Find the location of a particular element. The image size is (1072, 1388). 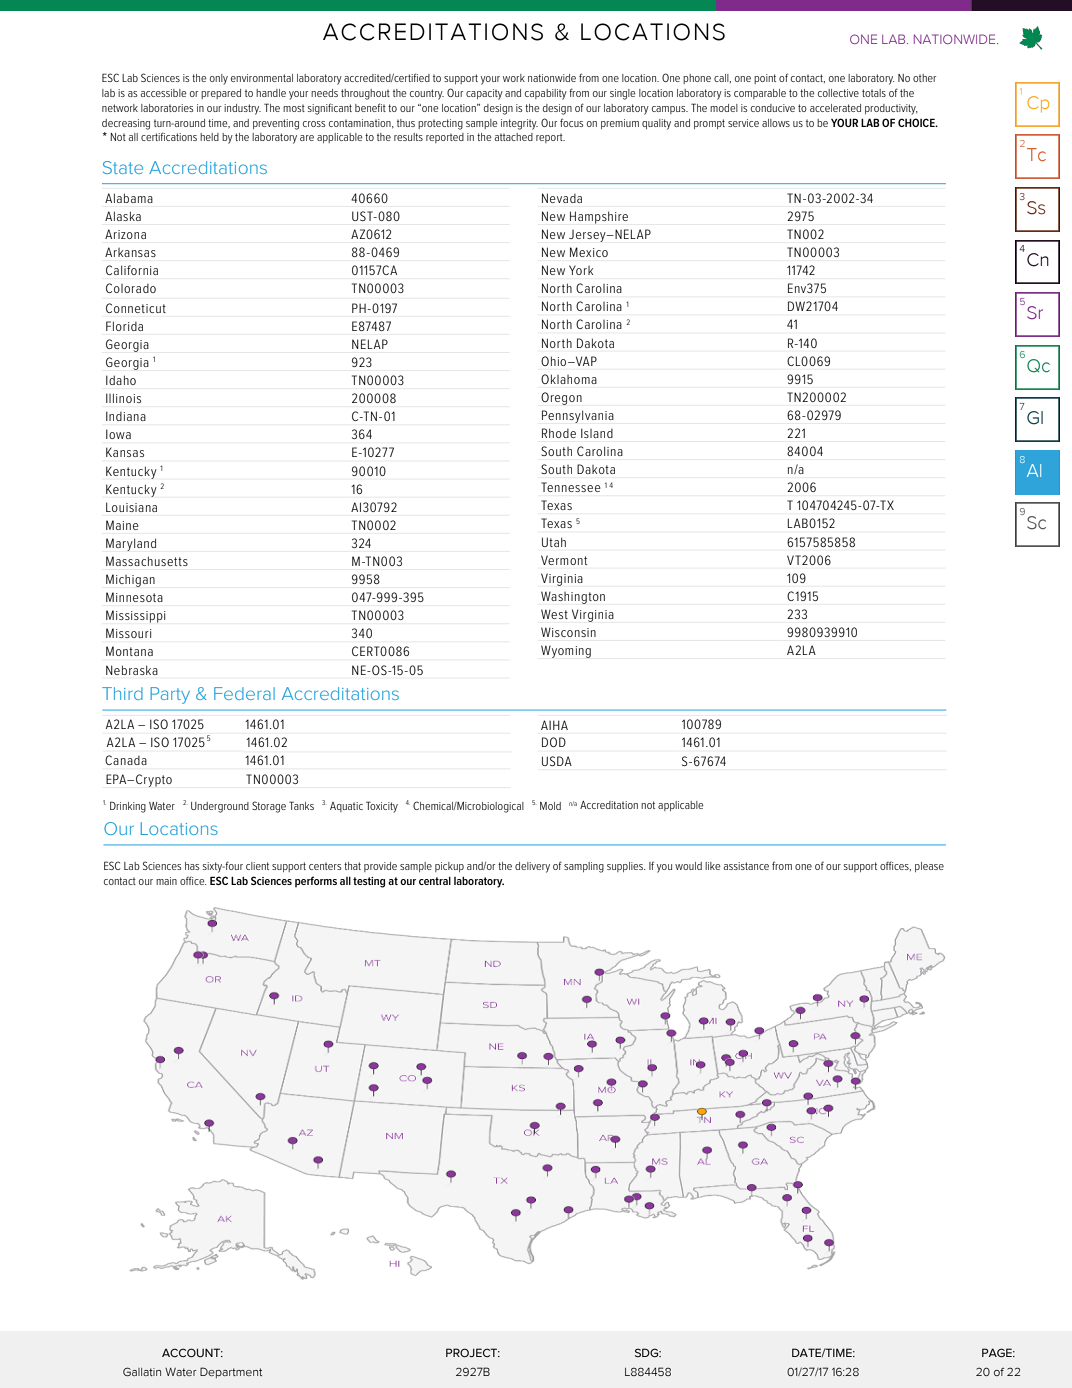

Island is located at coordinates (597, 433).
